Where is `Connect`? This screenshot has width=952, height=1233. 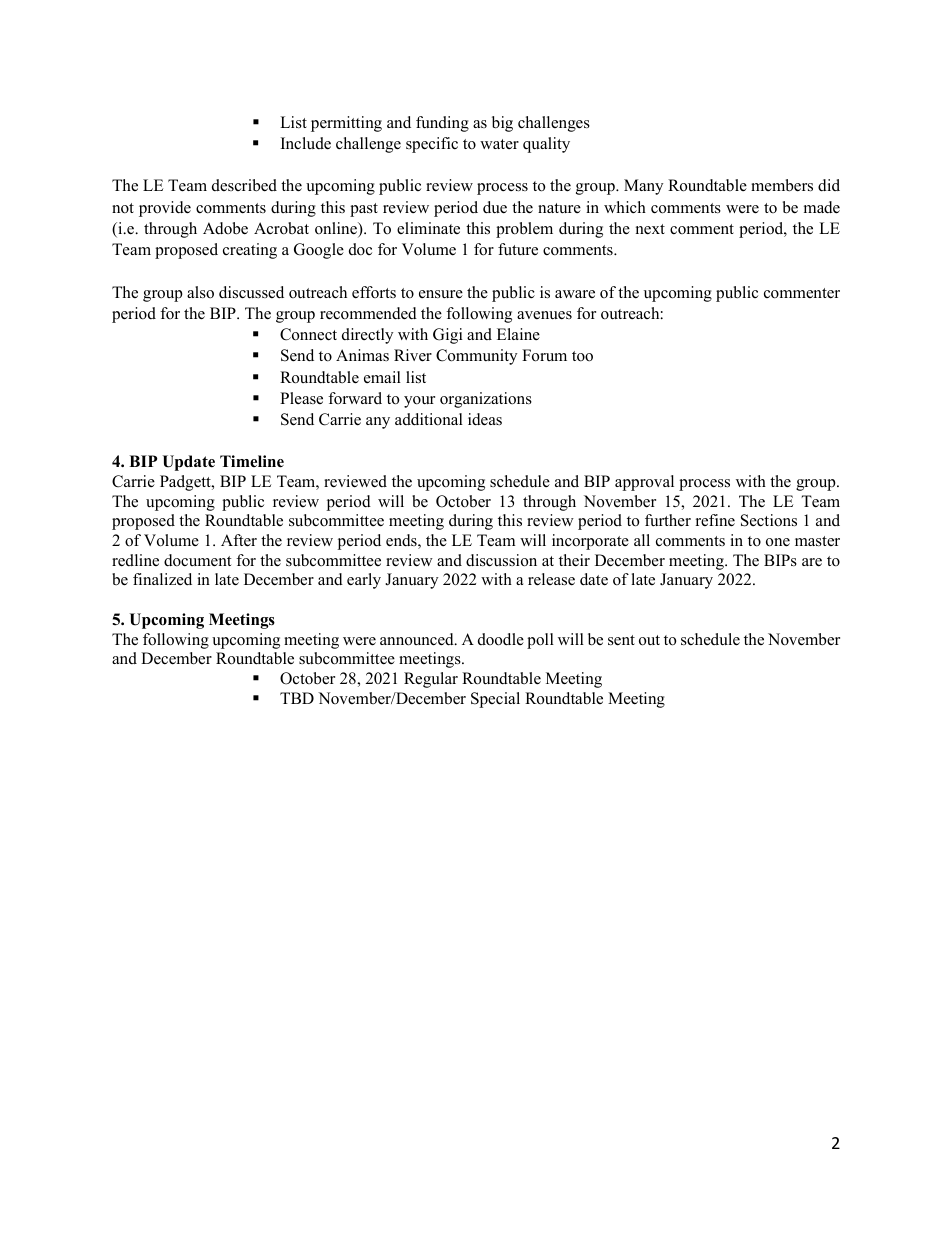
Connect is located at coordinates (308, 334).
